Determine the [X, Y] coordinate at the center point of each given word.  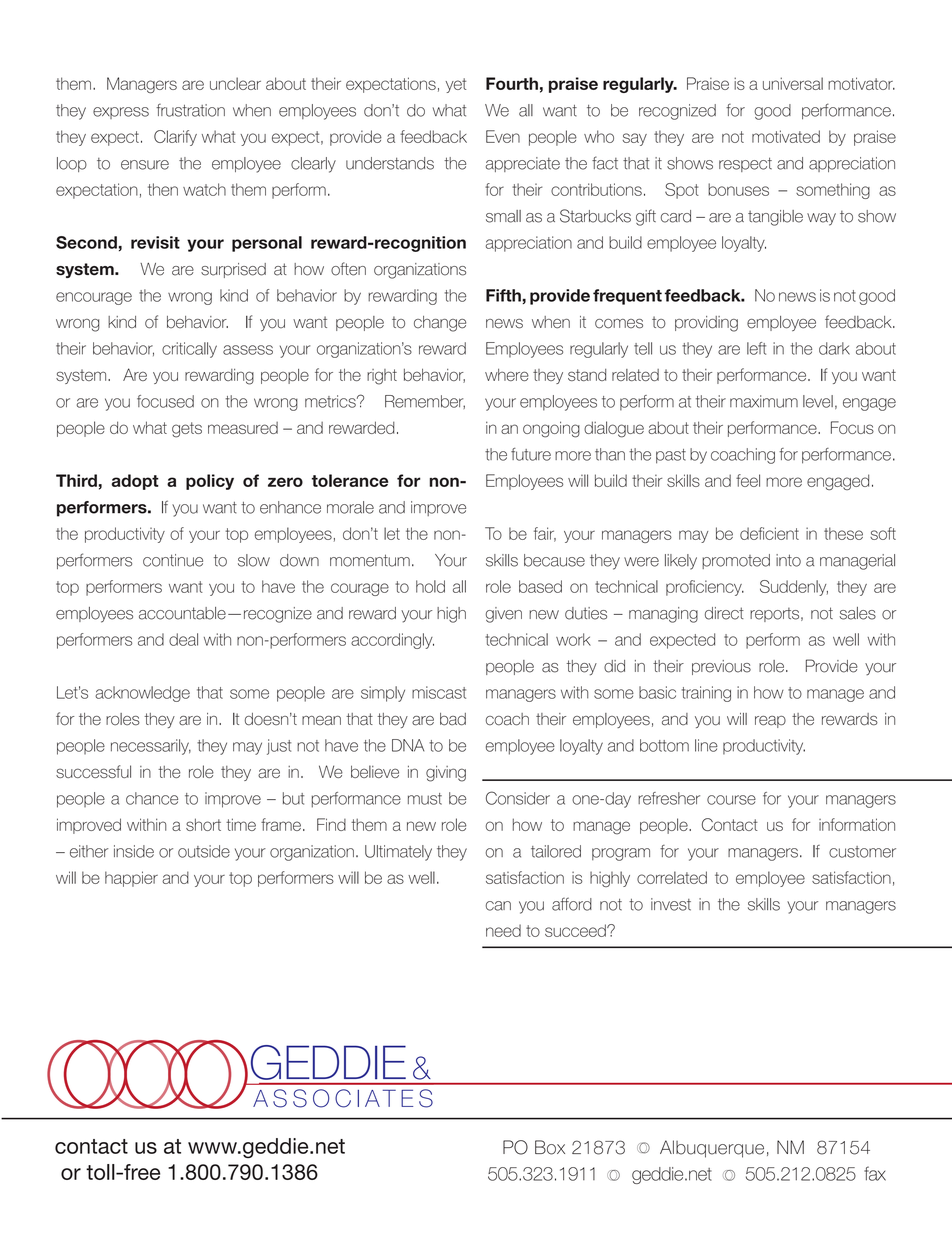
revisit [155, 242]
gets [187, 430]
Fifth [504, 295]
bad [453, 719]
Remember [425, 402]
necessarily [151, 747]
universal [793, 83]
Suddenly [794, 588]
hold [430, 586]
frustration [190, 110]
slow [254, 560]
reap [770, 722]
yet [455, 85]
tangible [775, 218]
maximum [764, 401]
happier [131, 879]
